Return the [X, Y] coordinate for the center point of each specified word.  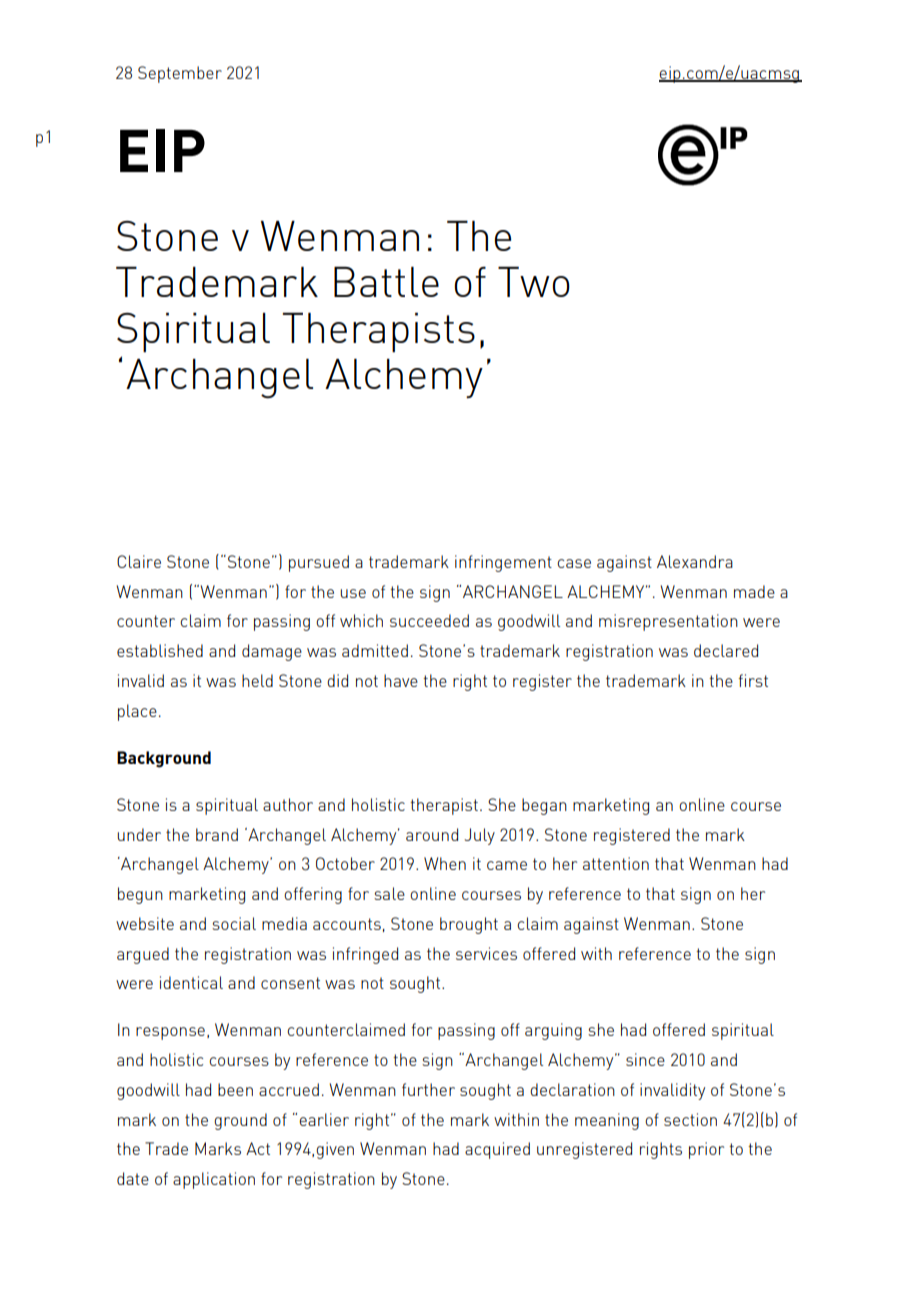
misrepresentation [668, 622]
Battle [386, 282]
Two [534, 282]
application [214, 1180]
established [160, 650]
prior [706, 1150]
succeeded [429, 620]
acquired [497, 1150]
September [180, 74]
